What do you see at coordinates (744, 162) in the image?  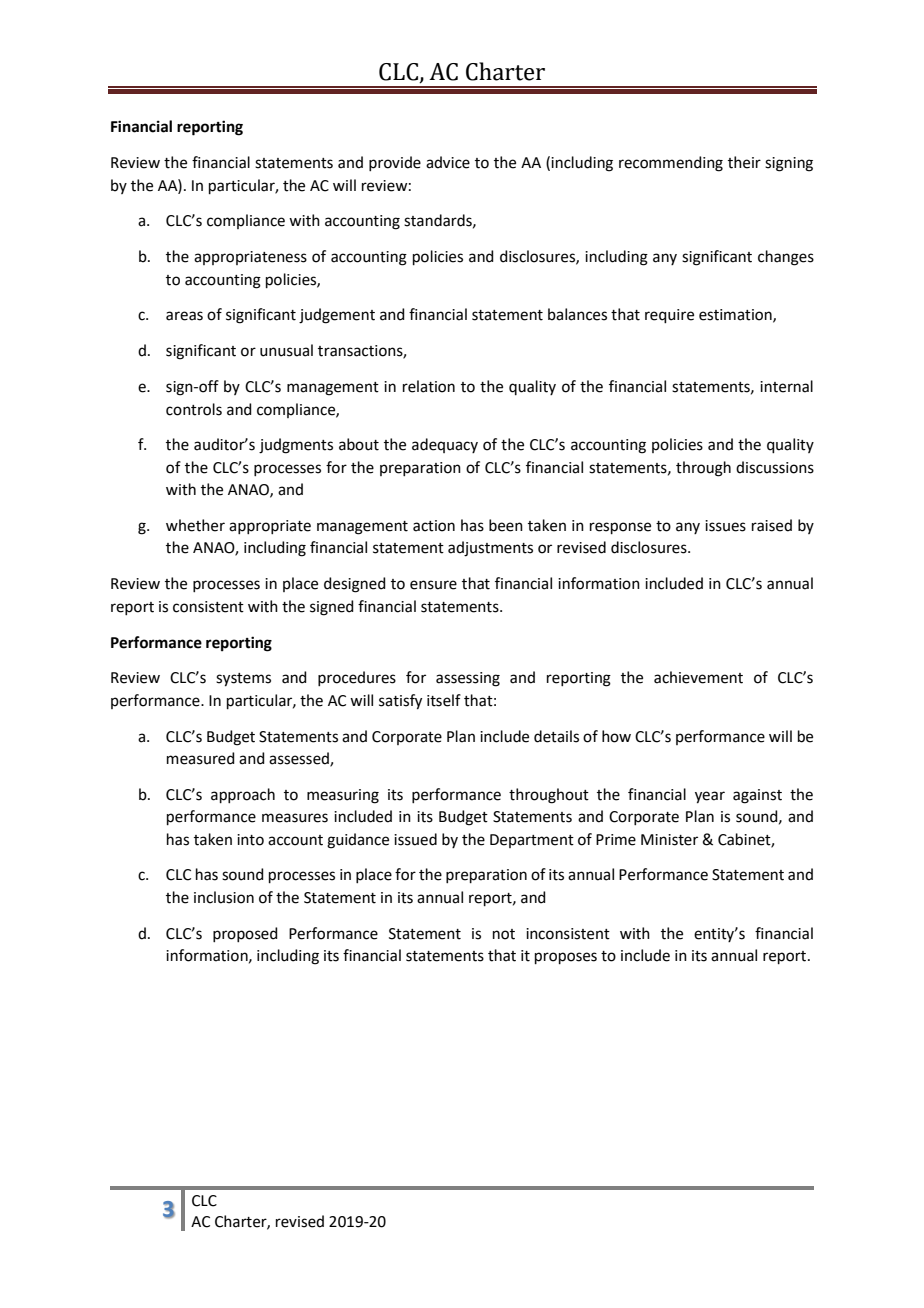 I see `their` at bounding box center [744, 162].
